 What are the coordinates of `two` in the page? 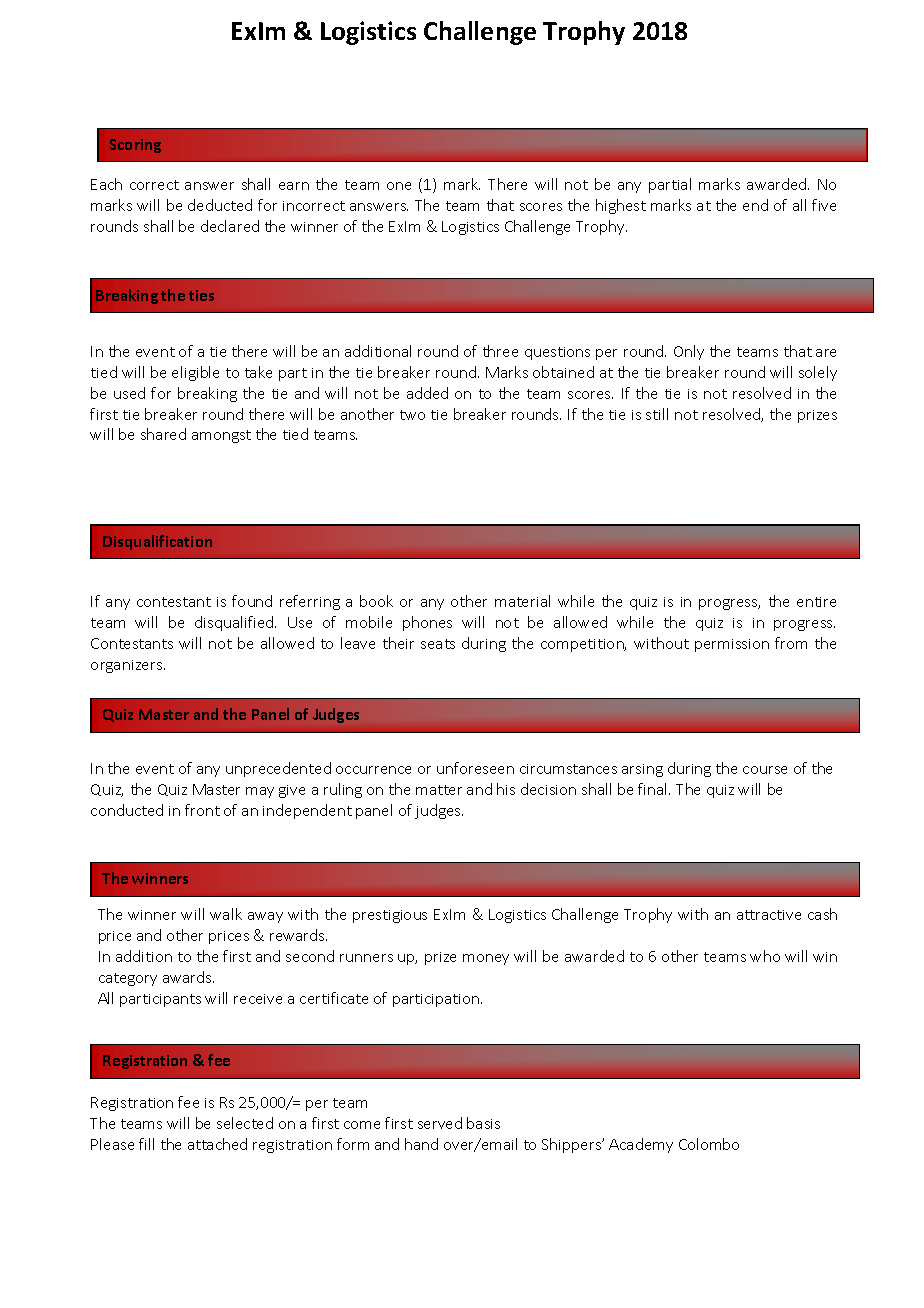 It's located at (412, 415).
